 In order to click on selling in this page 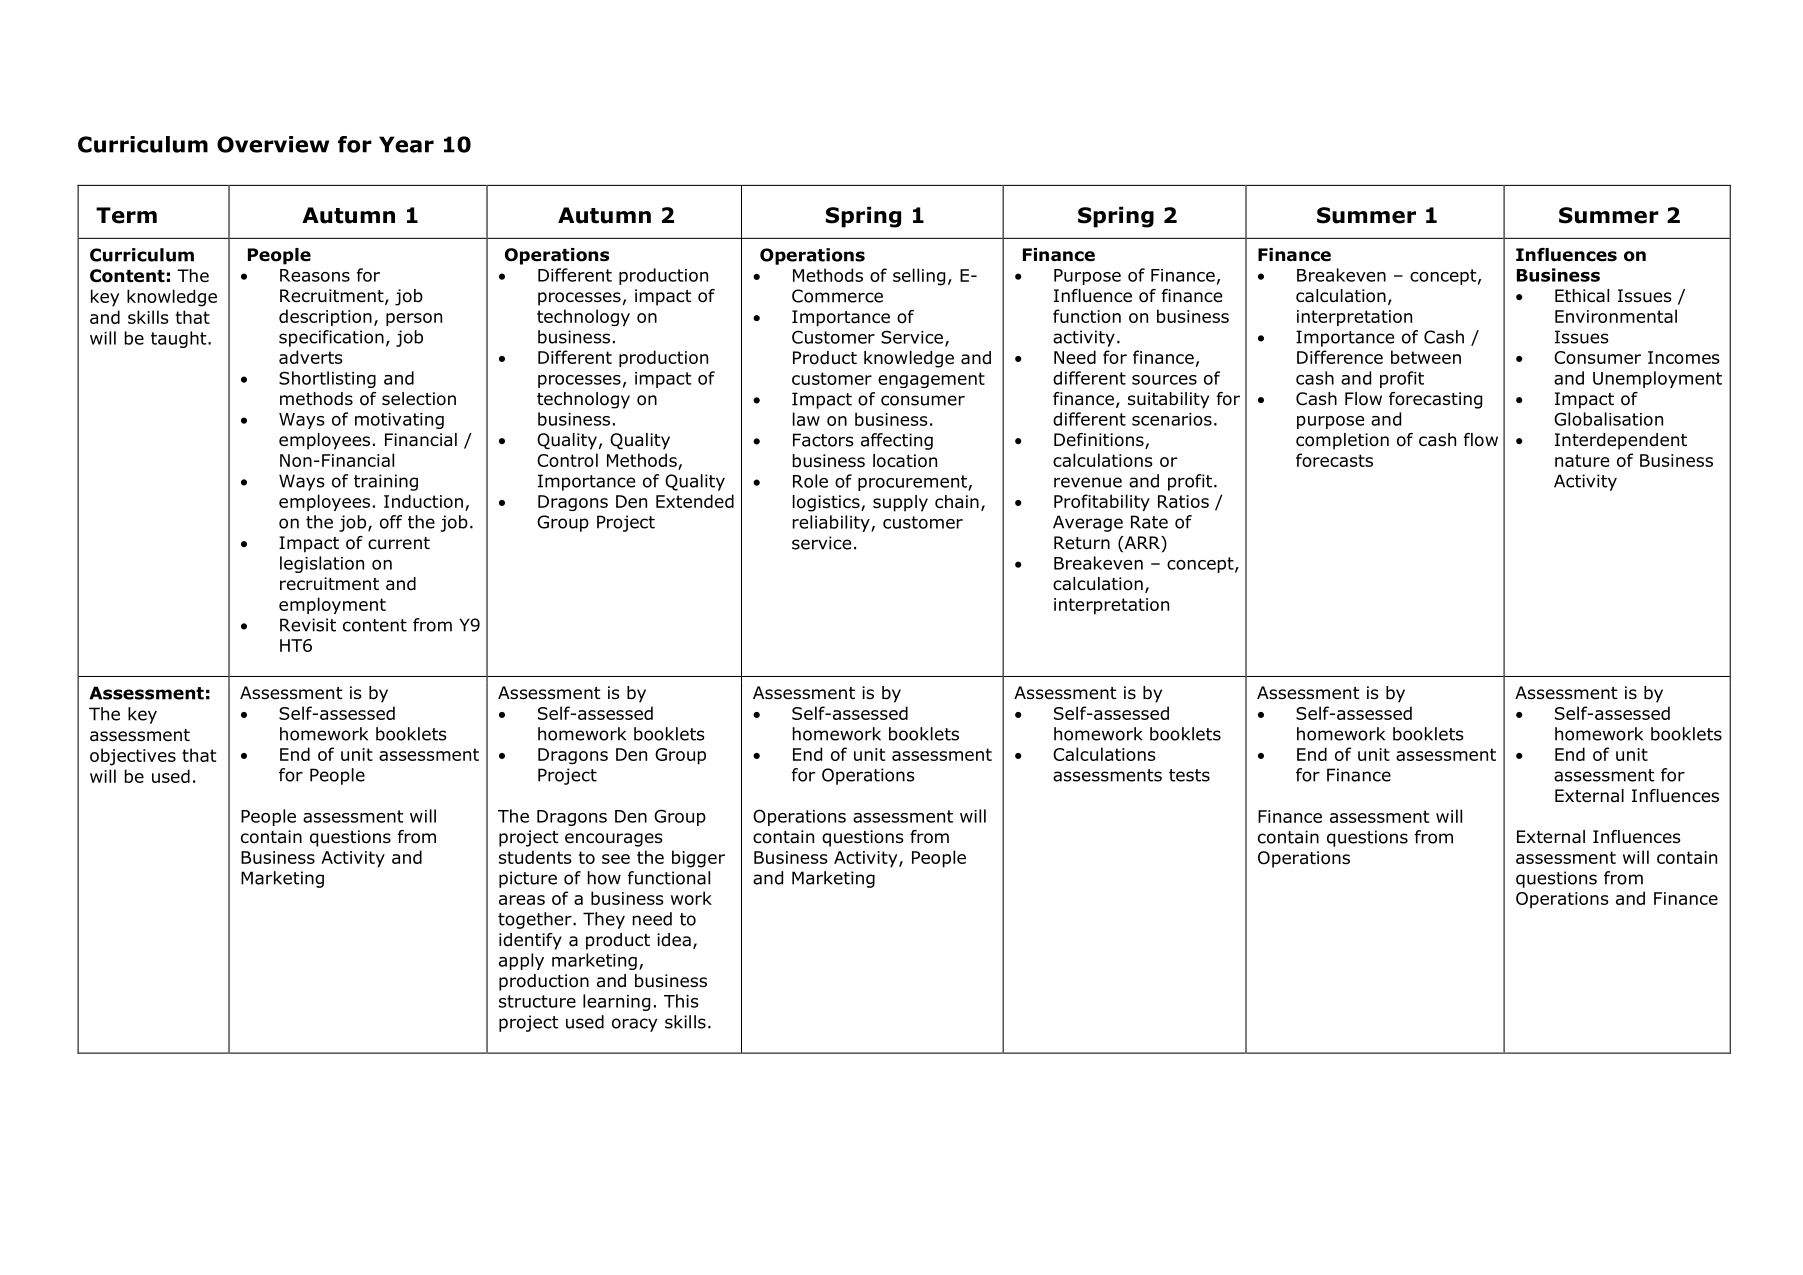, I will do `click(919, 277)`.
